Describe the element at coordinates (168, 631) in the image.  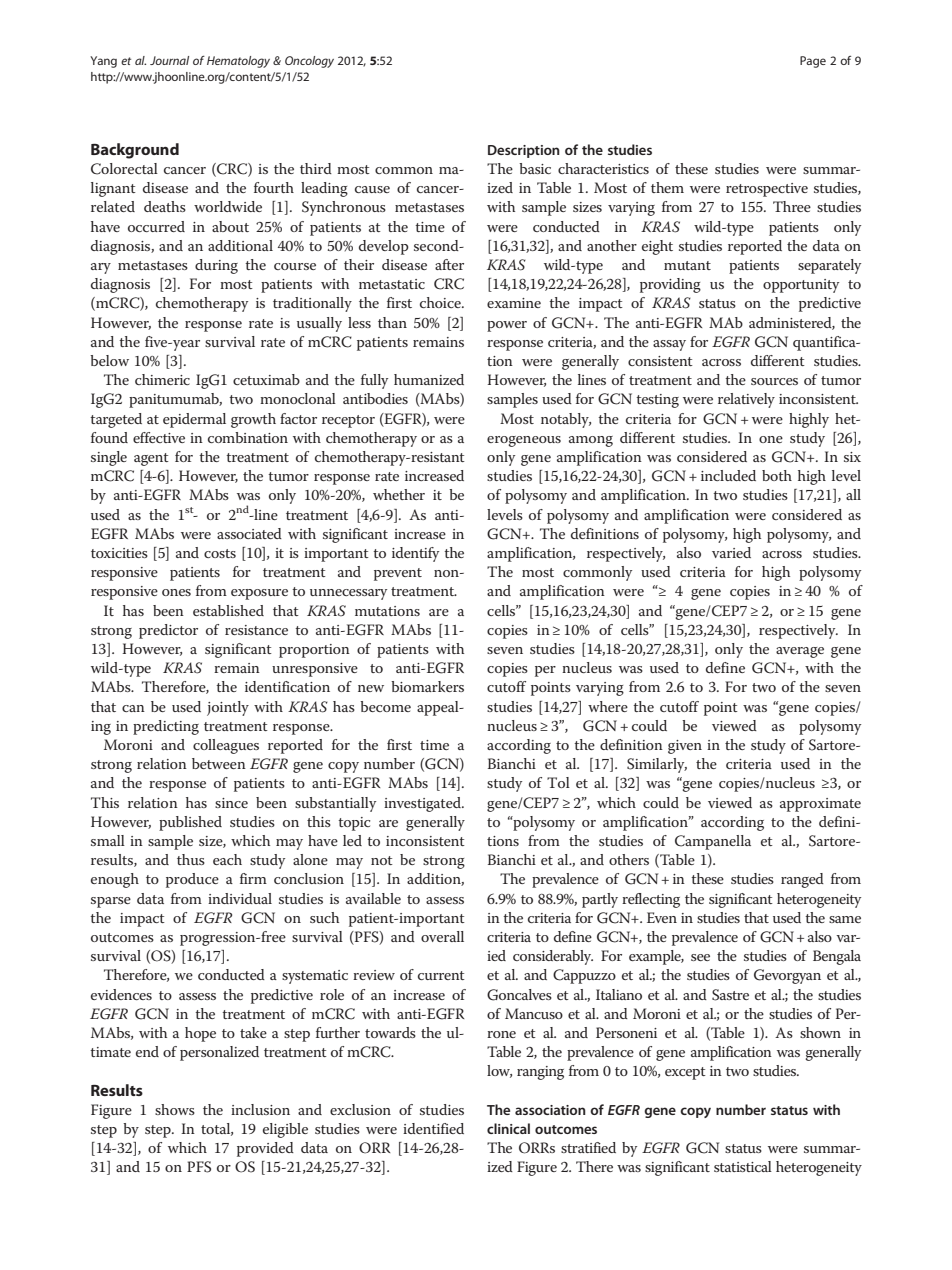
I see `predictor` at that location.
